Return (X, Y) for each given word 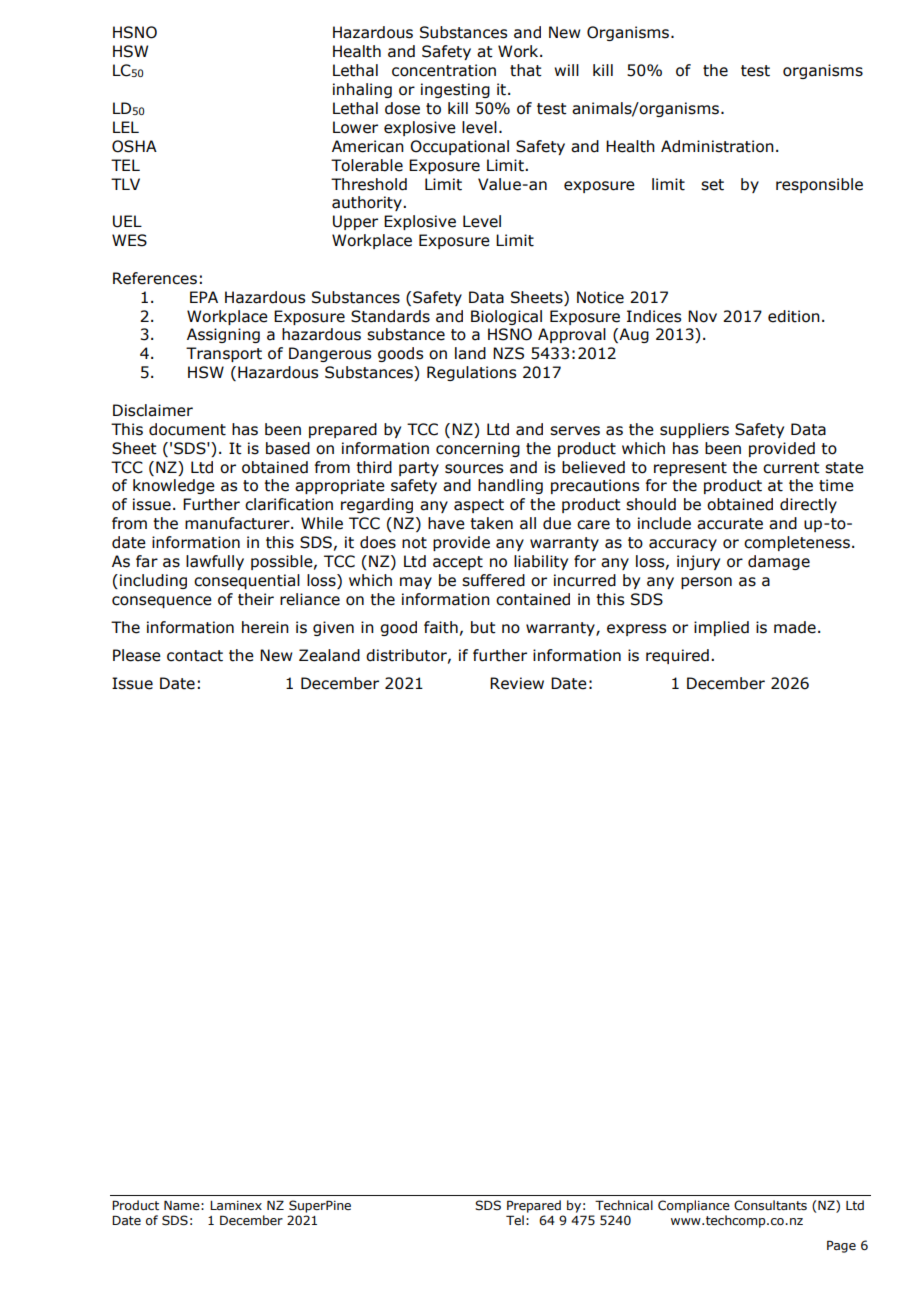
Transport (224, 354)
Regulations (471, 373)
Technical (624, 1205)
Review (517, 683)
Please (137, 655)
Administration (717, 146)
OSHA (134, 146)
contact (195, 656)
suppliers (694, 430)
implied (721, 628)
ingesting (455, 90)
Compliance (694, 1206)
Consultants (770, 1205)
